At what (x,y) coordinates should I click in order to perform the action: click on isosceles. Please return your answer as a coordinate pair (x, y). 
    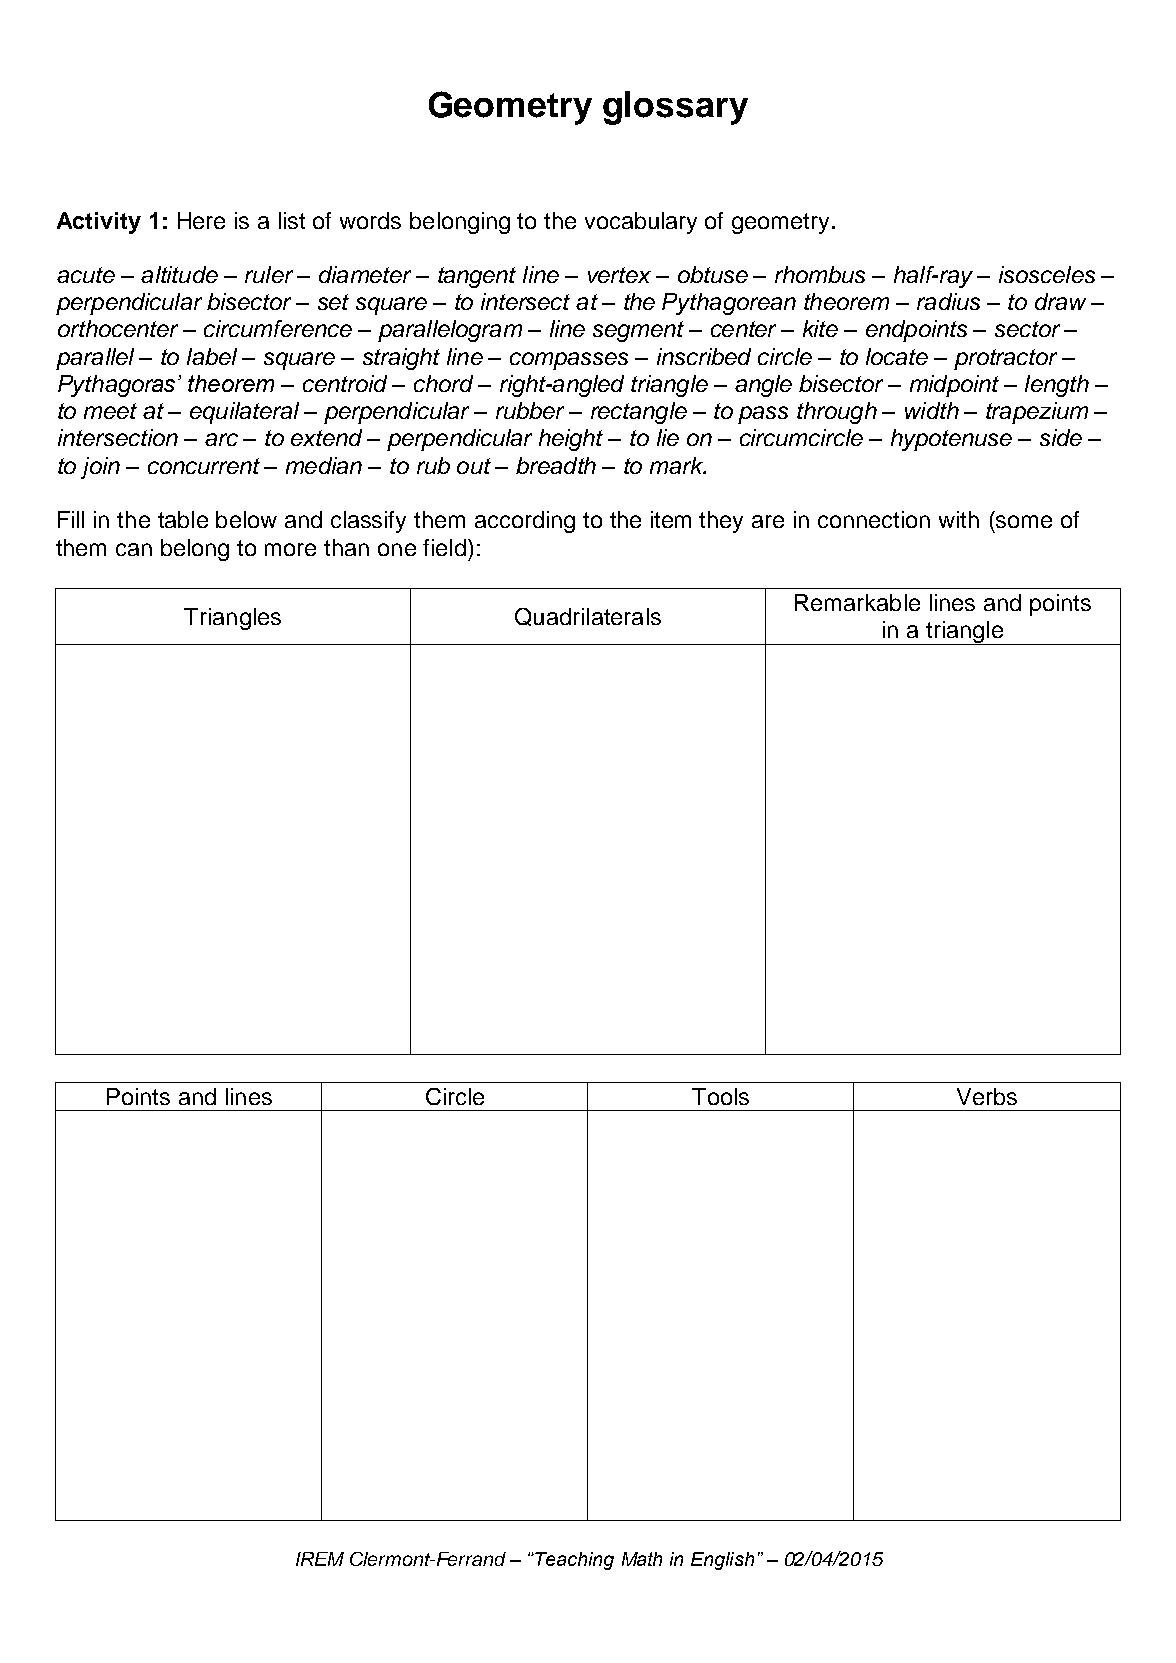
    Looking at the image, I should click on (1047, 274).
